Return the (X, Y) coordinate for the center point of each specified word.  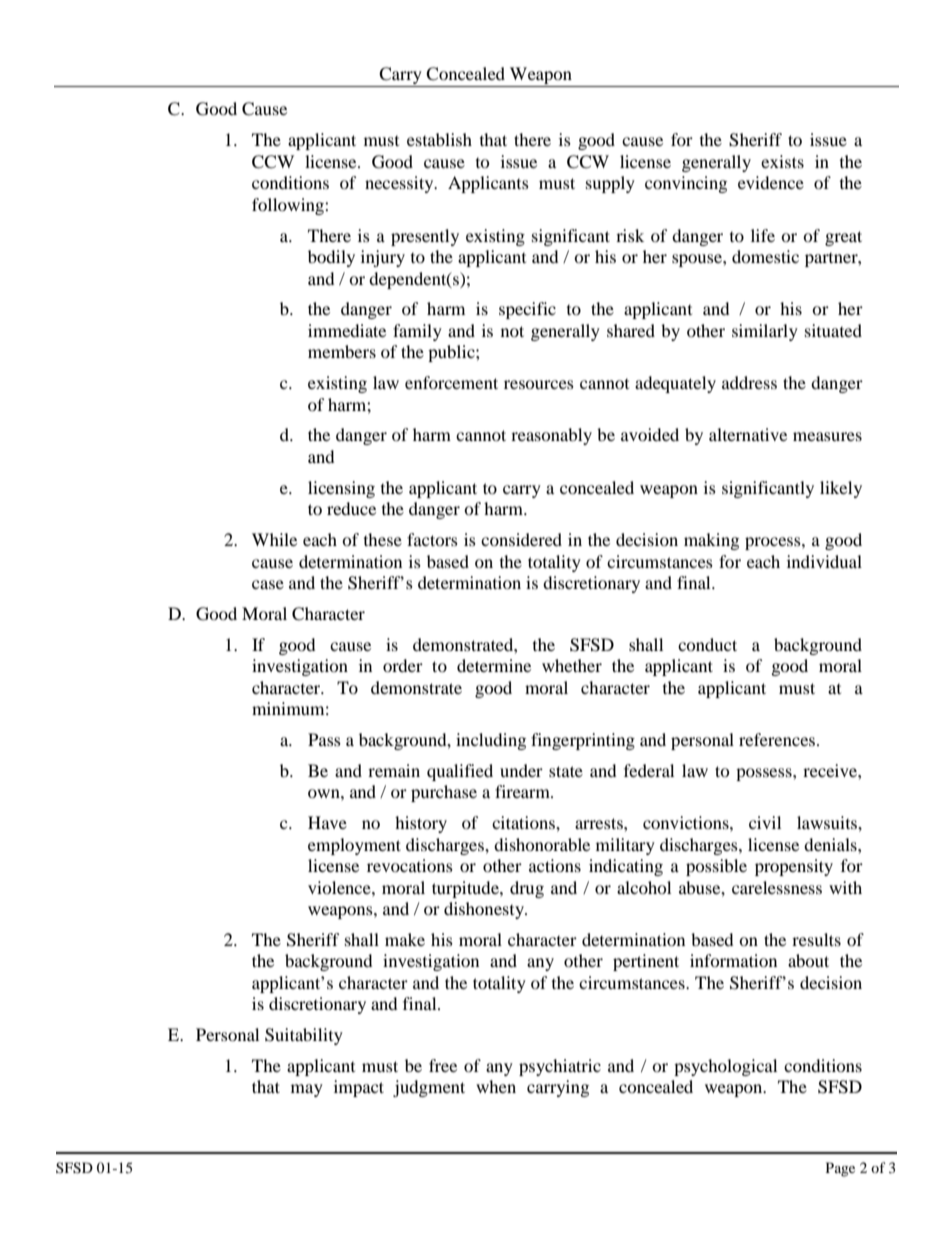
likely (841, 489)
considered (521, 539)
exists (782, 161)
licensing (341, 489)
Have (327, 822)
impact (359, 1088)
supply (610, 184)
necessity (400, 184)
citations (524, 822)
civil (765, 822)
